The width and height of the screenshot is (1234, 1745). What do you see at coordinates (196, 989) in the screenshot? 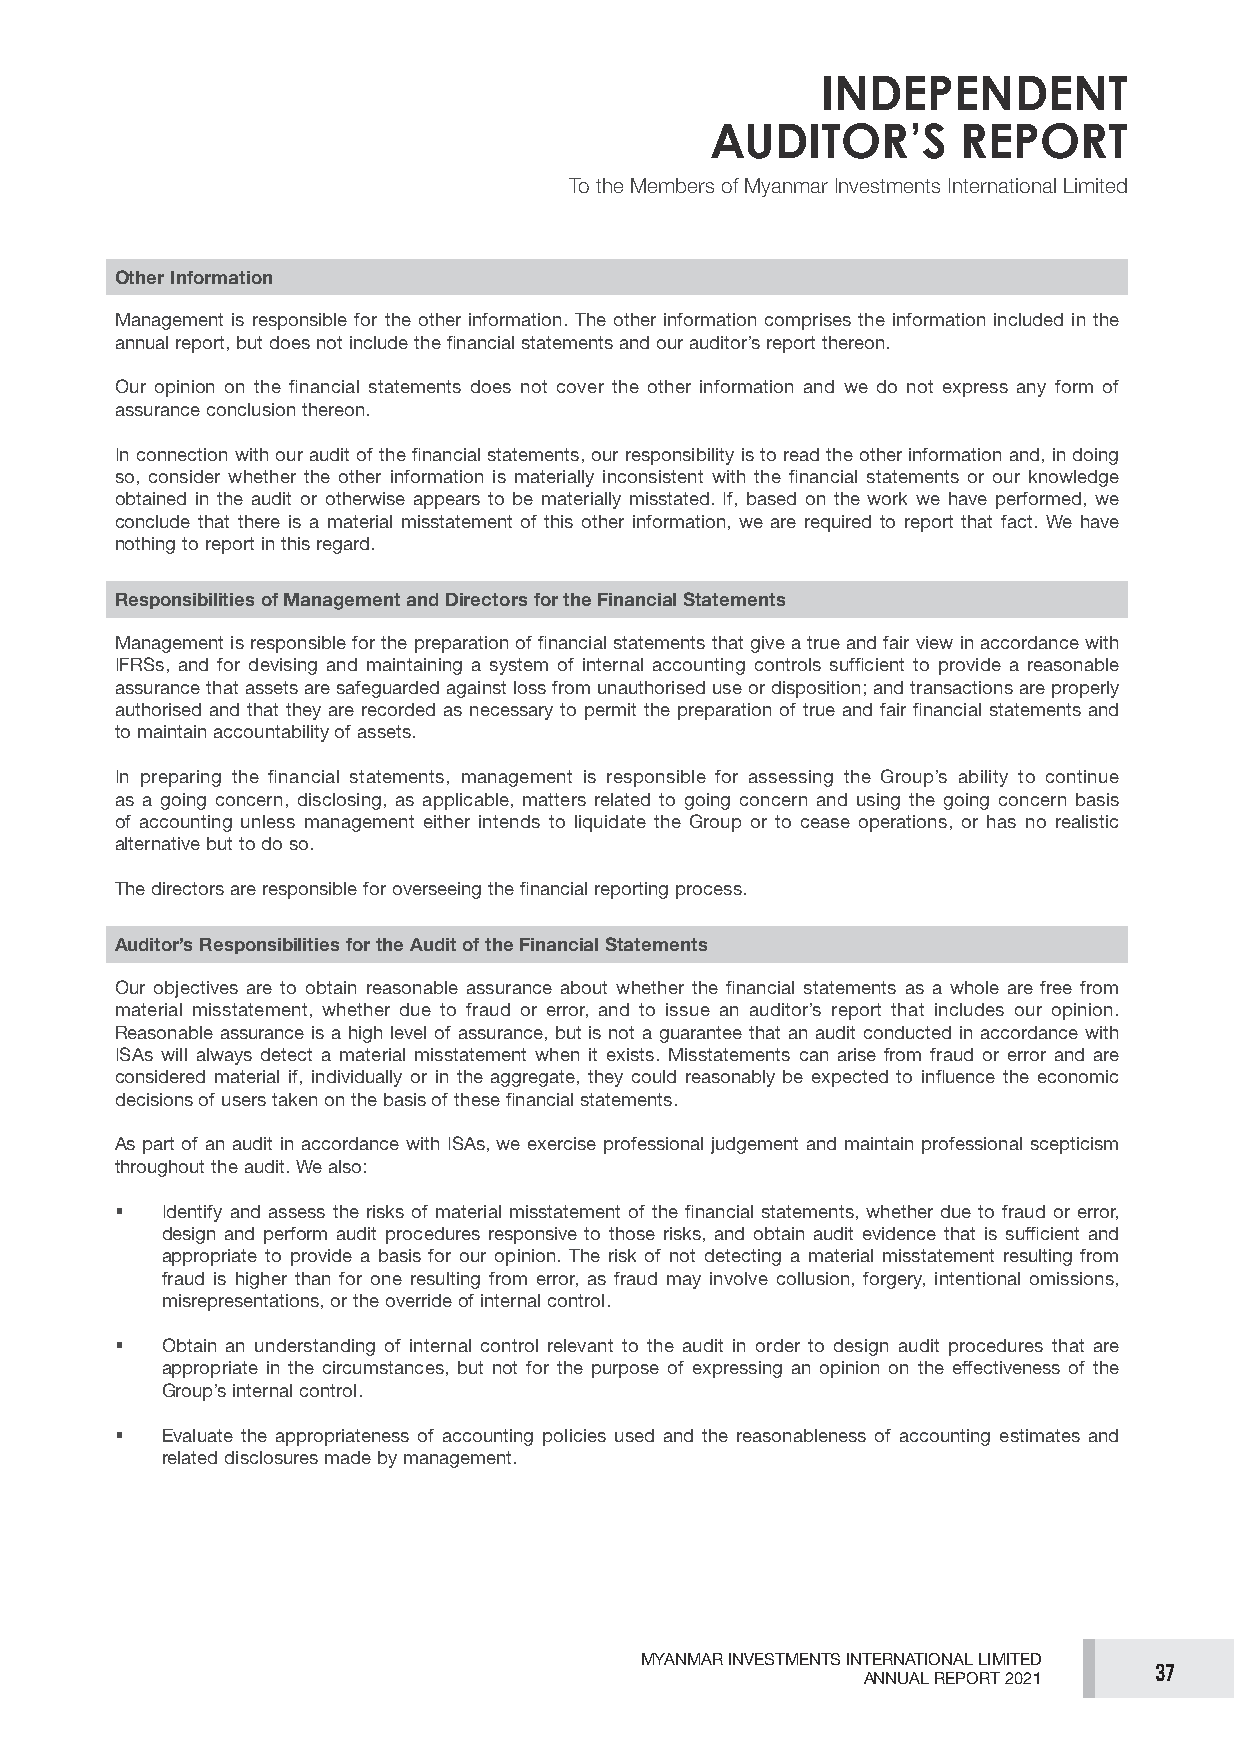
I see `objectives` at bounding box center [196, 989].
